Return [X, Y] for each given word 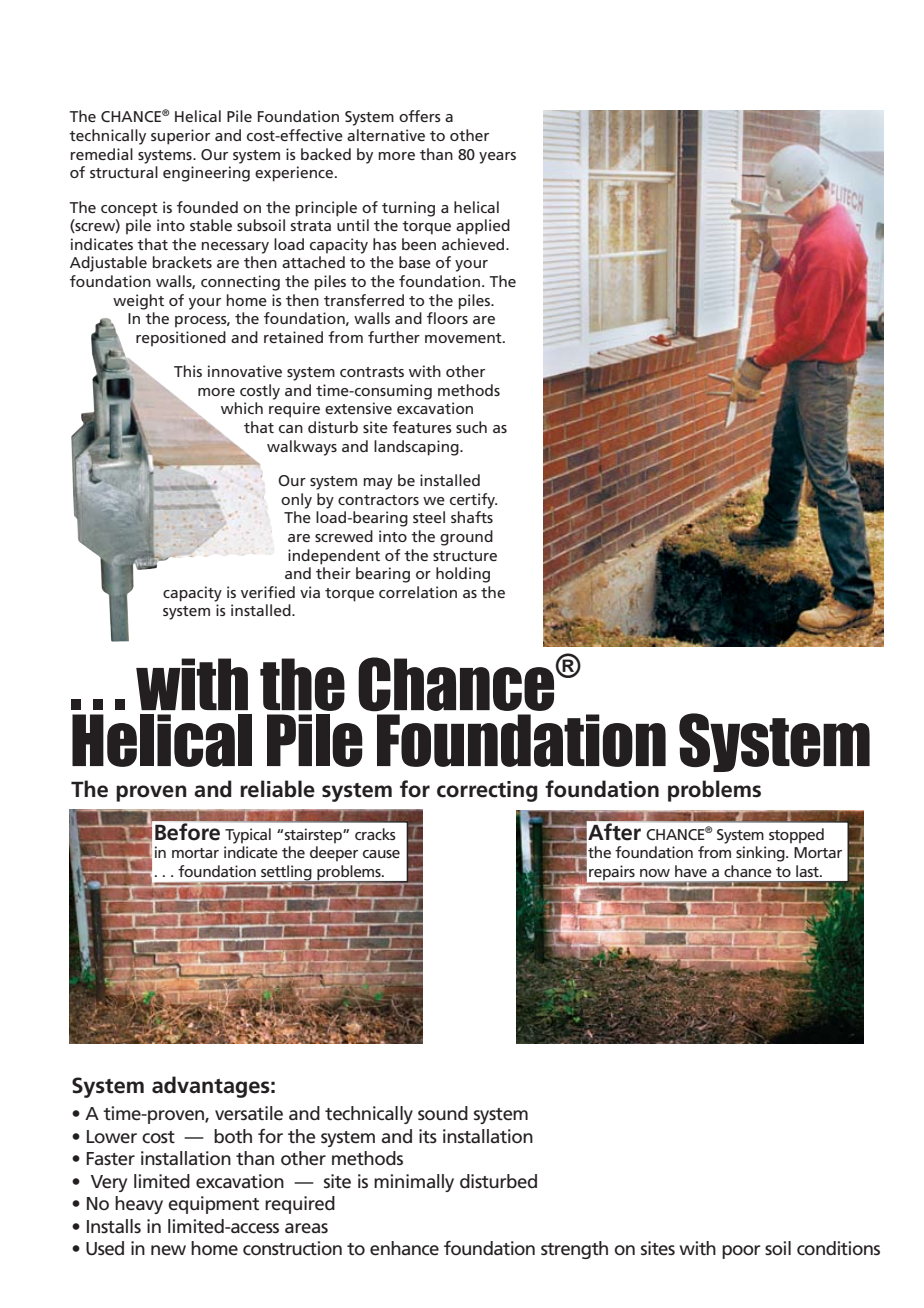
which [242, 408]
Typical [248, 836]
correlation [418, 592]
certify [473, 501]
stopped [796, 836]
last [808, 871]
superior [180, 137]
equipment [213, 1205]
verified [268, 592]
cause [381, 854]
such [471, 427]
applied [483, 227]
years [497, 158]
